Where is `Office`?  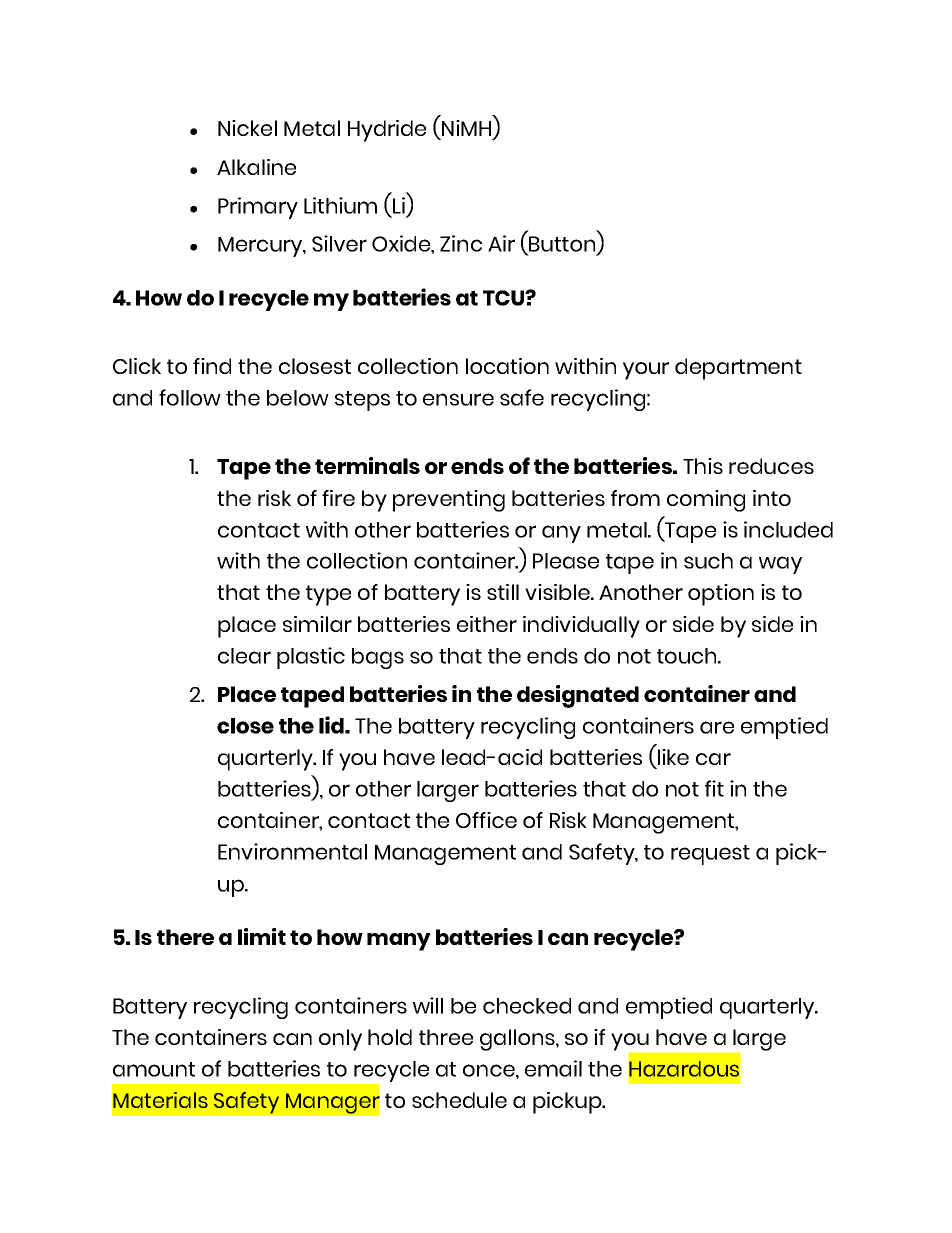 Office is located at coordinates (486, 820).
